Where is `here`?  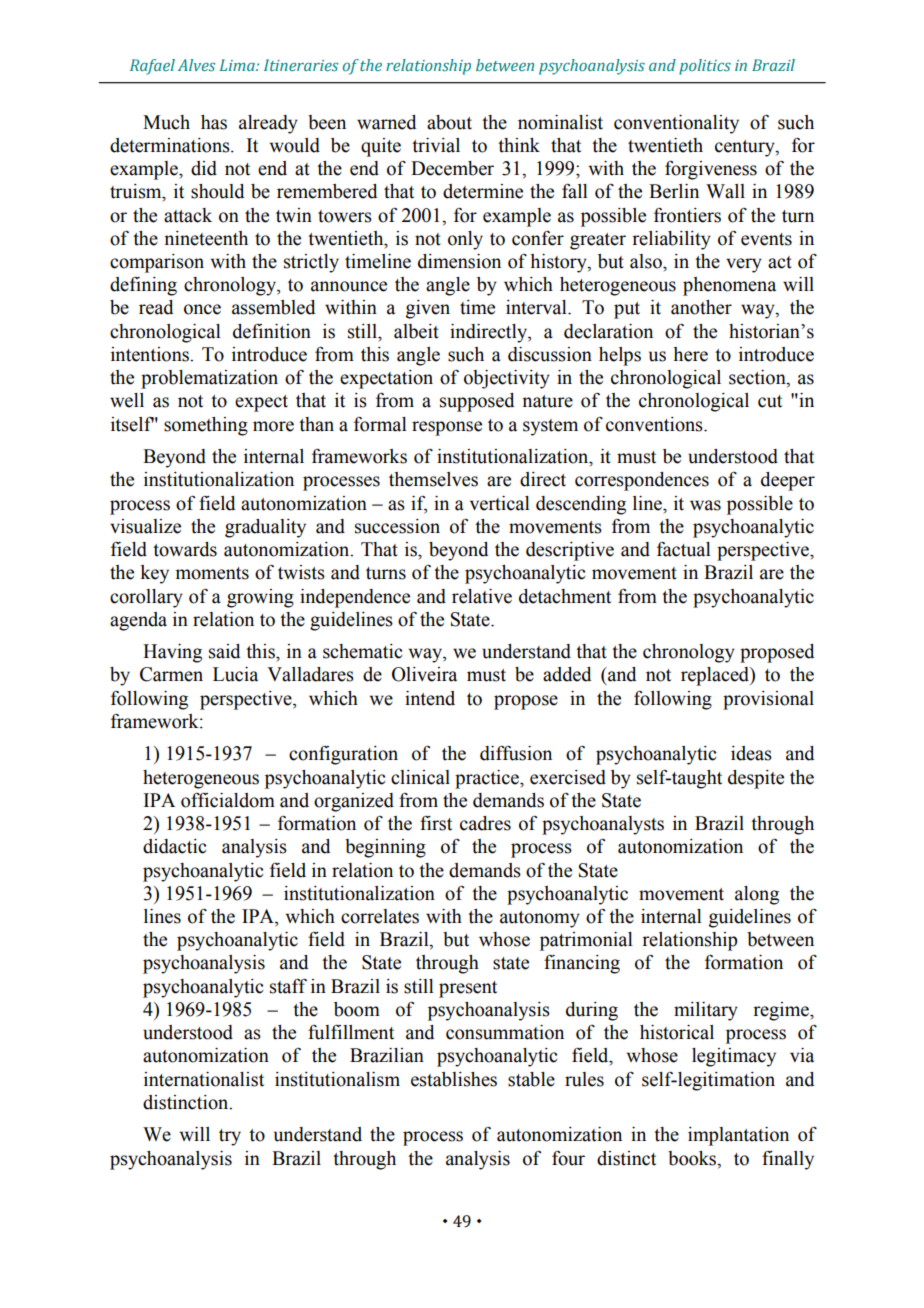 here is located at coordinates (690, 354).
